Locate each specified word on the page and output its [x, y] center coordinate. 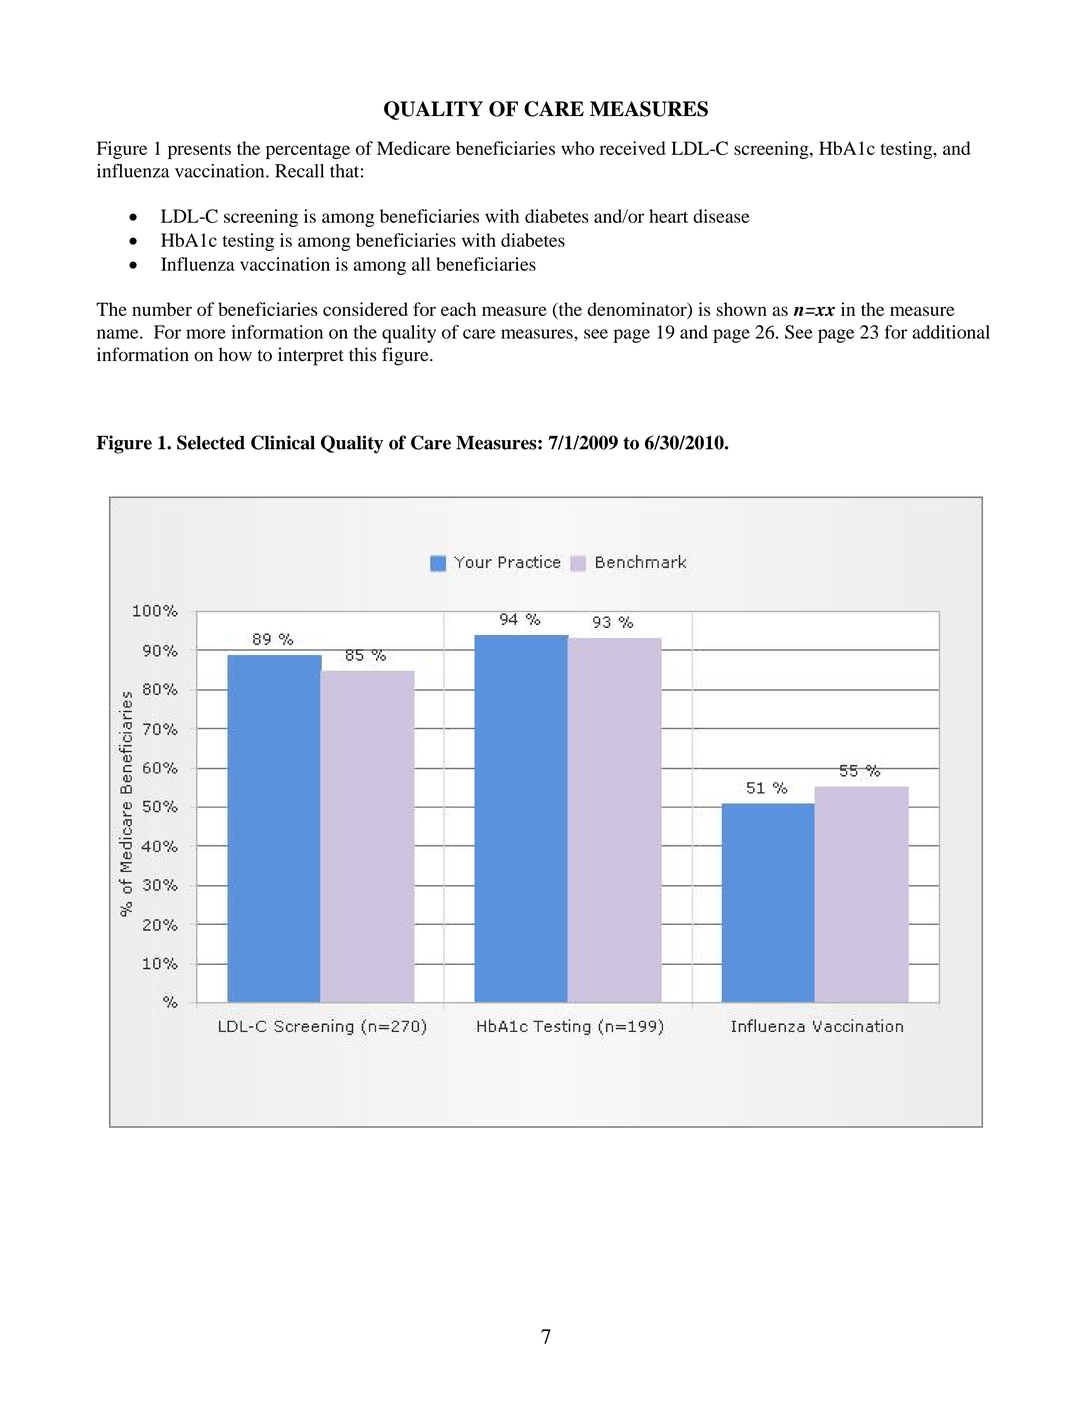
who [577, 148]
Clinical [283, 442]
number [162, 309]
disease [721, 216]
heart [668, 216]
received [632, 148]
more [206, 334]
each [458, 309]
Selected [211, 442]
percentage [308, 151]
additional [951, 332]
